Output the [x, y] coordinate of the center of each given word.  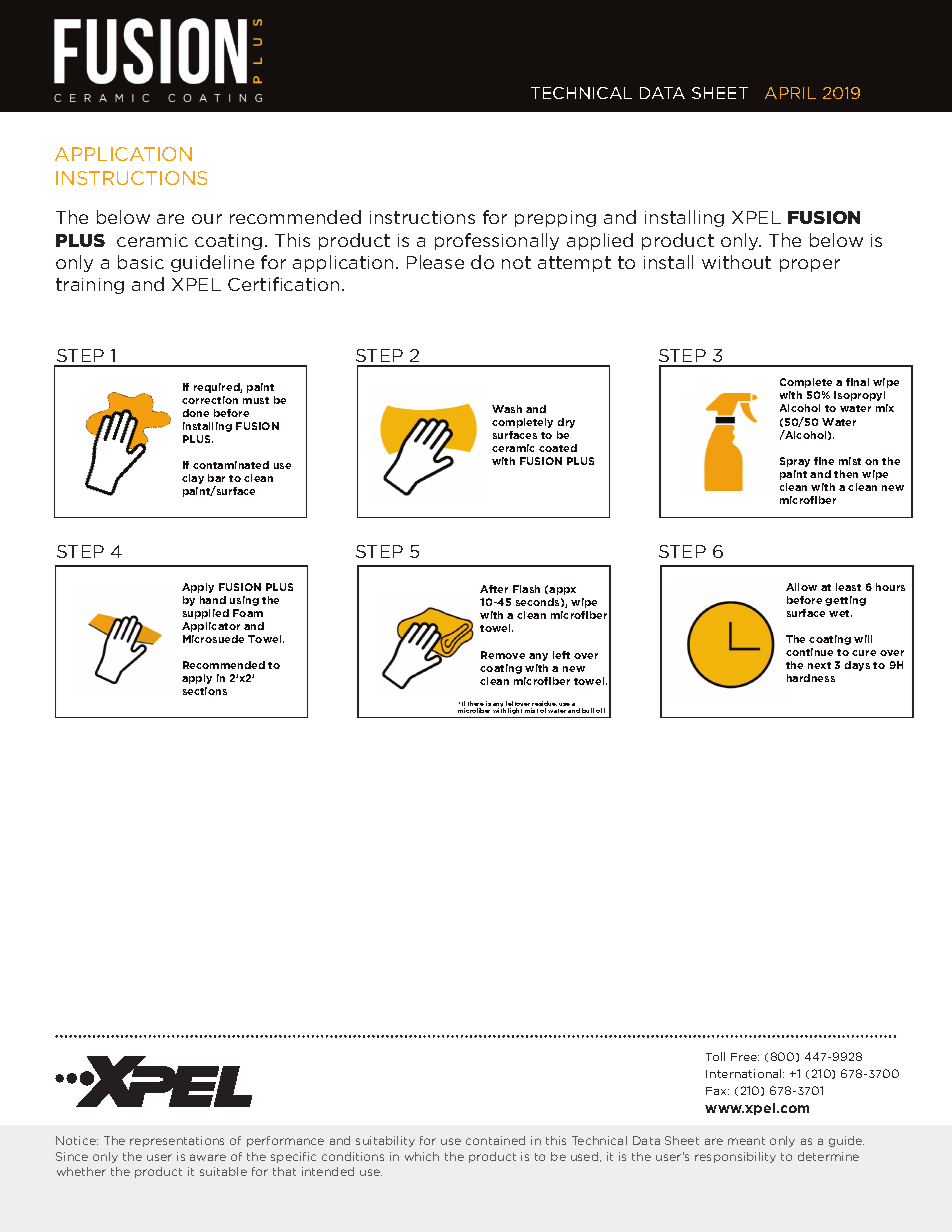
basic [141, 262]
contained [495, 1140]
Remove [503, 655]
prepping [555, 219]
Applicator [211, 627]
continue [809, 652]
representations [177, 1141]
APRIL [790, 93]
